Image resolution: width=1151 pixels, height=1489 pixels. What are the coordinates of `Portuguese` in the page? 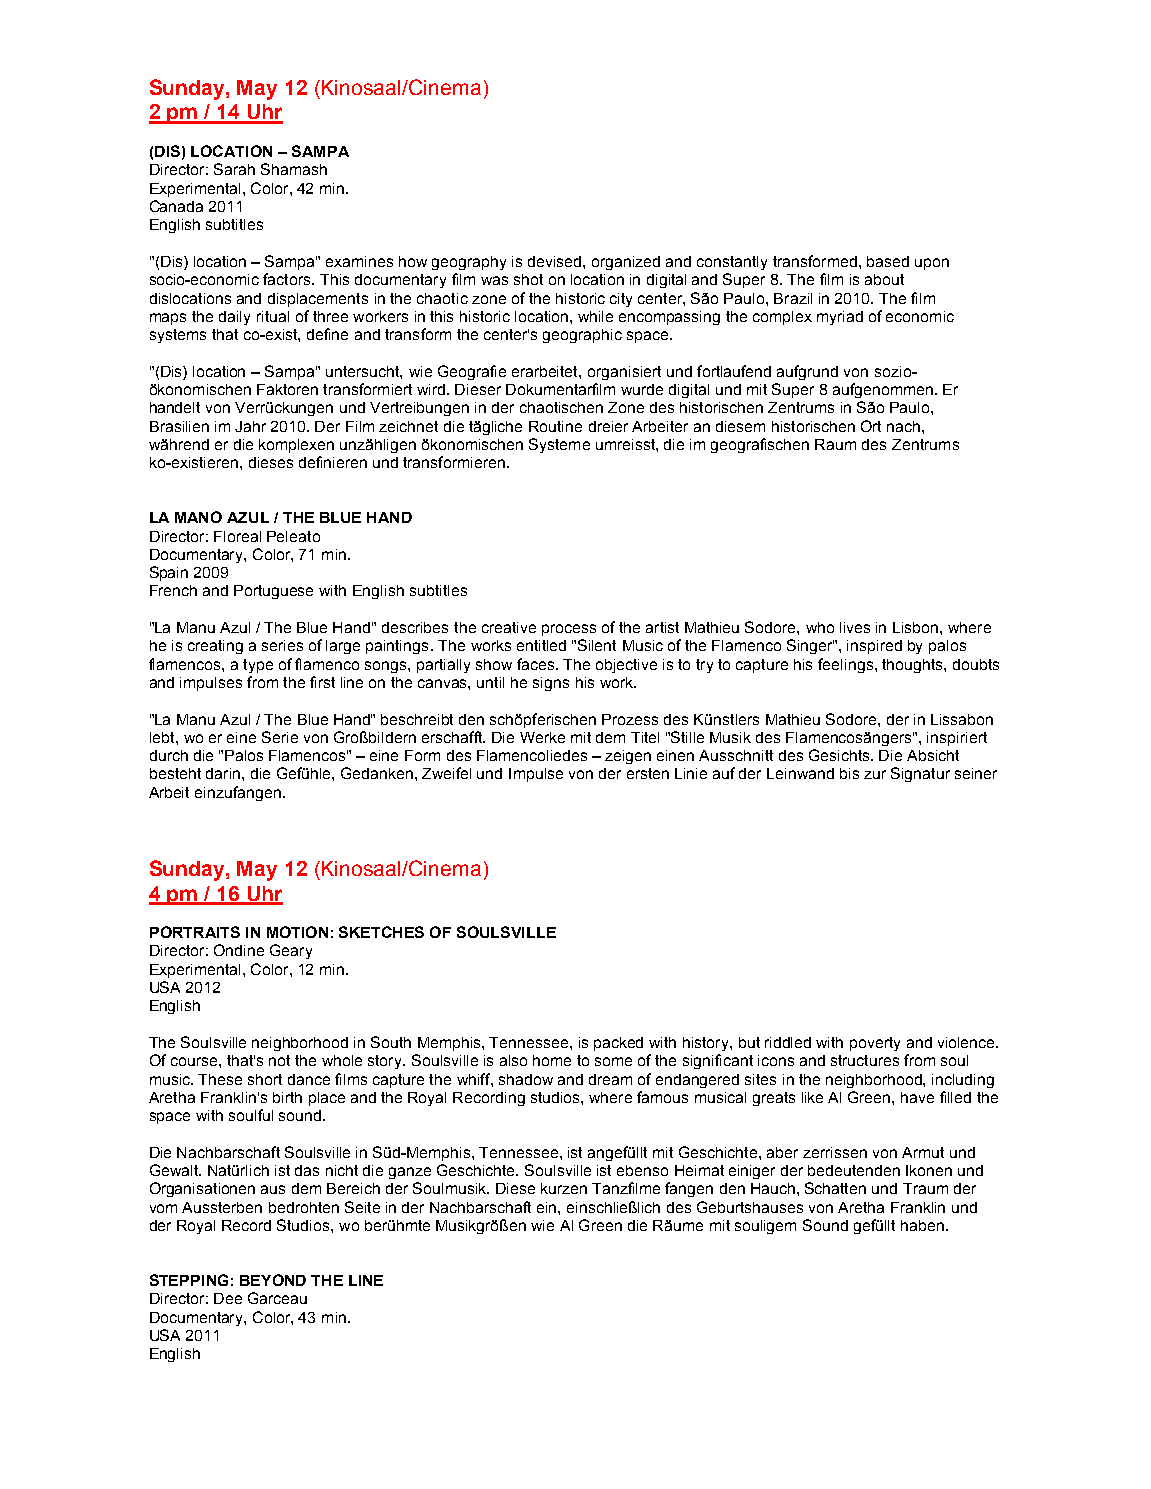 It's located at (273, 592).
